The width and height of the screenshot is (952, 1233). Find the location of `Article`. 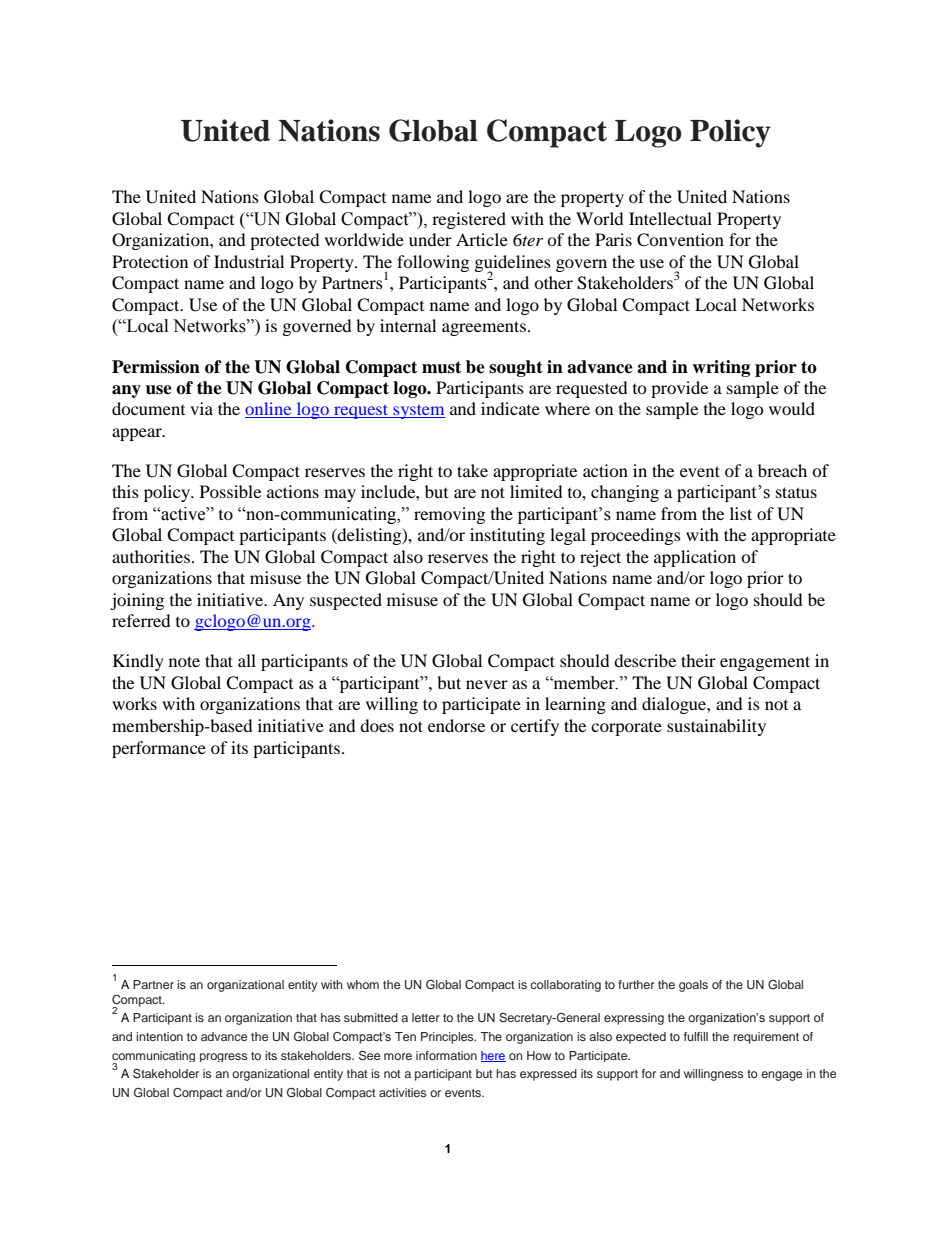

Article is located at coordinates (482, 239).
